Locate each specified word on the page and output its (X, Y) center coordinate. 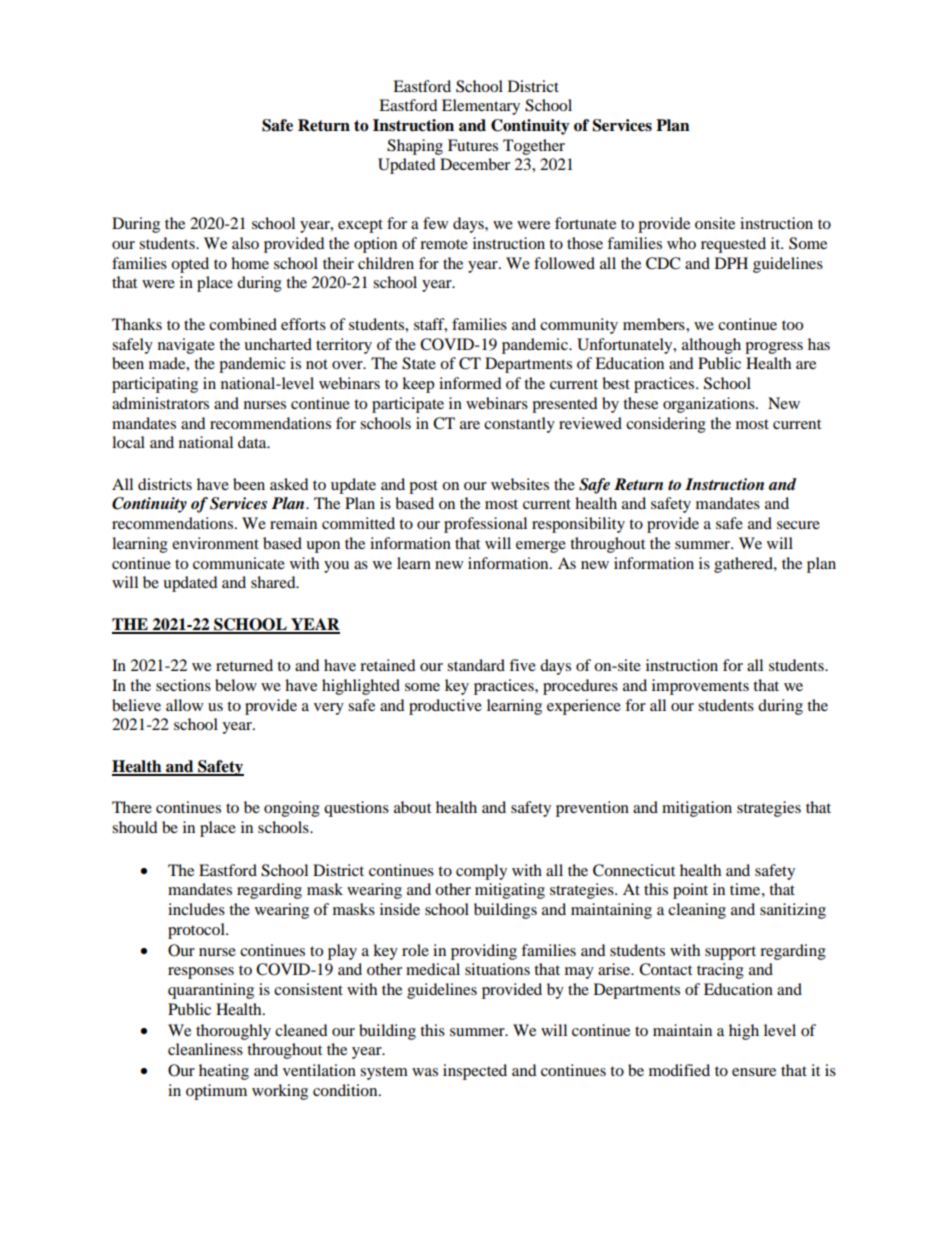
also (245, 243)
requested (733, 245)
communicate (239, 563)
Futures (473, 145)
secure (798, 525)
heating (224, 1072)
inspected (475, 1072)
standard (476, 665)
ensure (754, 1072)
